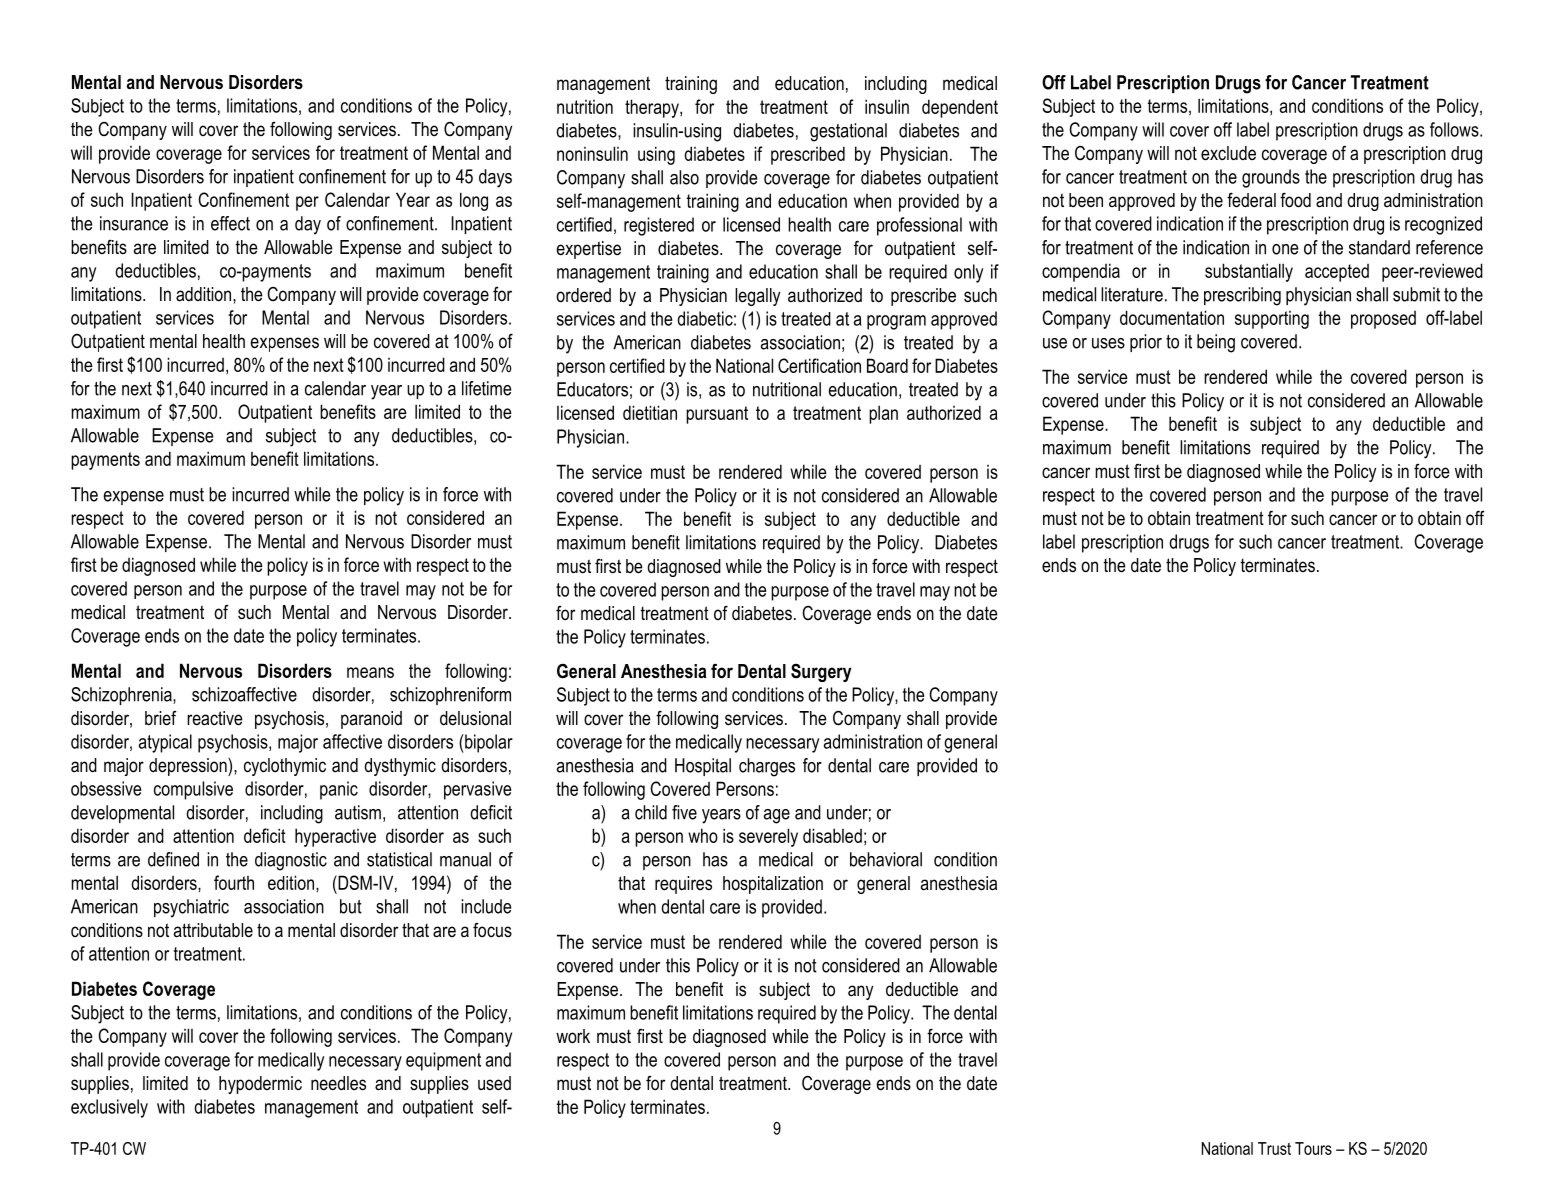  What do you see at coordinates (260, 1085) in the screenshot?
I see `hypodermic` at bounding box center [260, 1085].
